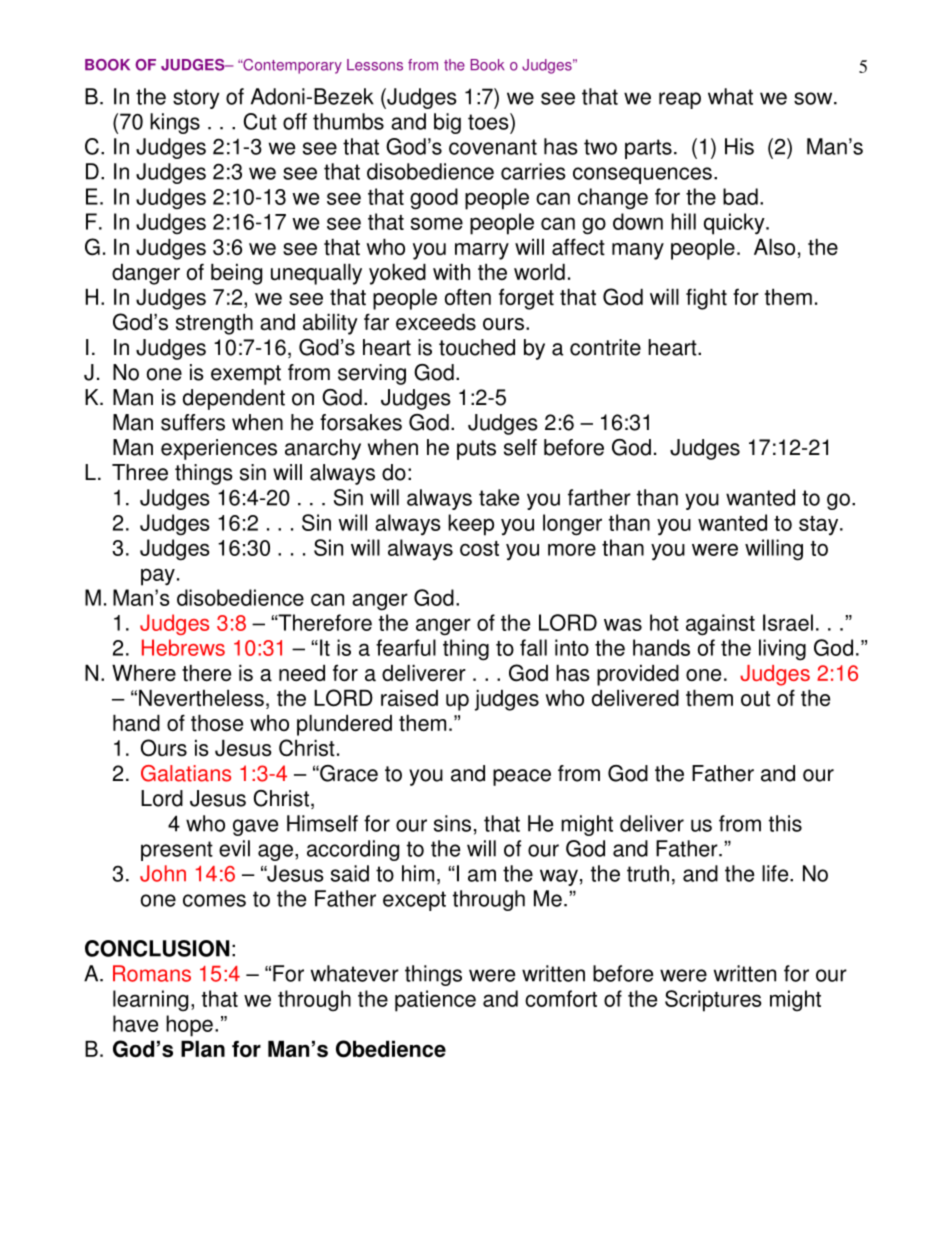 Image resolution: width=952 pixels, height=1233 pixels. Describe the element at coordinates (479, 548) in the document. I see `cost` at that location.
